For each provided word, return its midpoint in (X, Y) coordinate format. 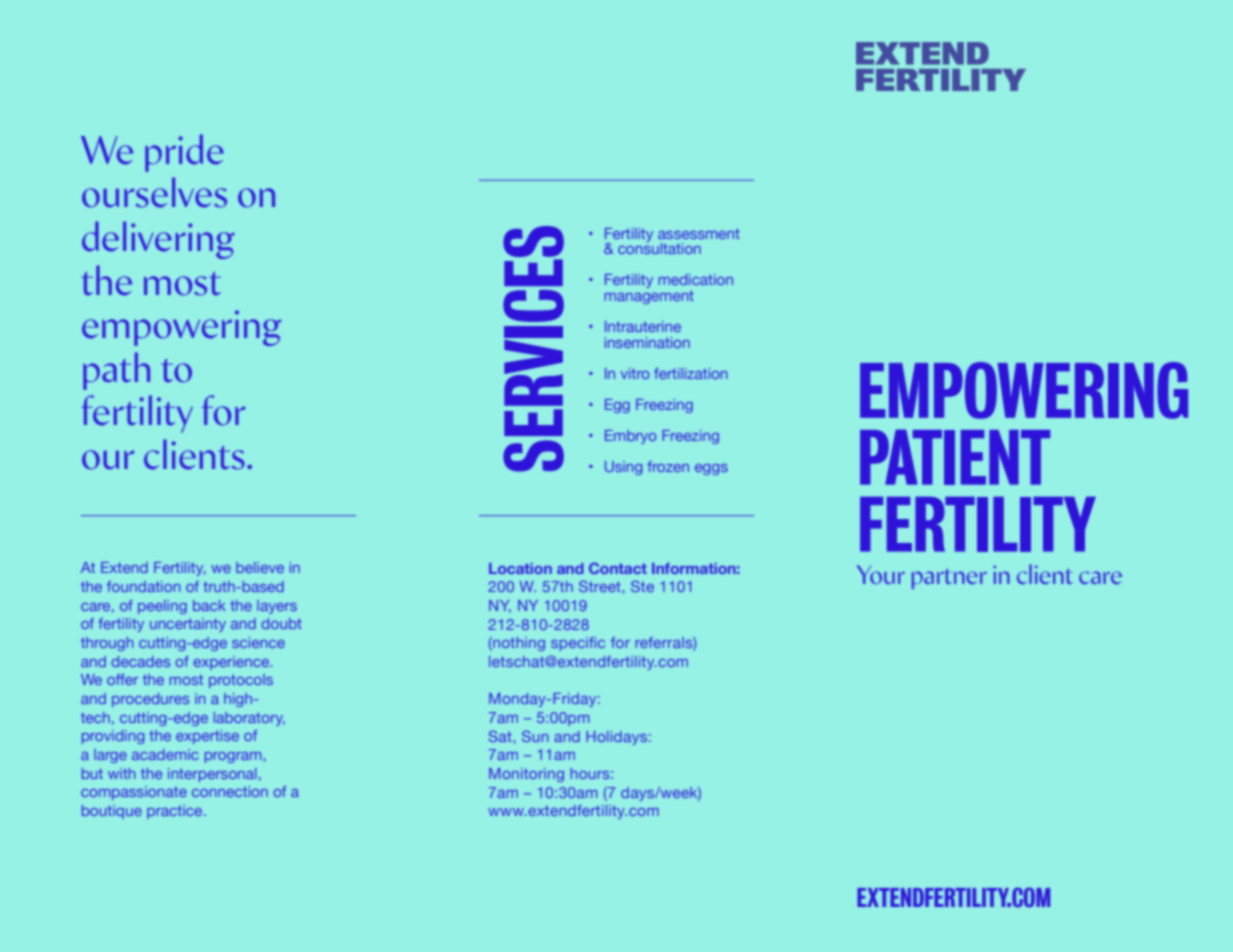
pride (184, 153)
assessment (699, 234)
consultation (659, 247)
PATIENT (955, 457)
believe (260, 567)
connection (230, 791)
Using (623, 468)
